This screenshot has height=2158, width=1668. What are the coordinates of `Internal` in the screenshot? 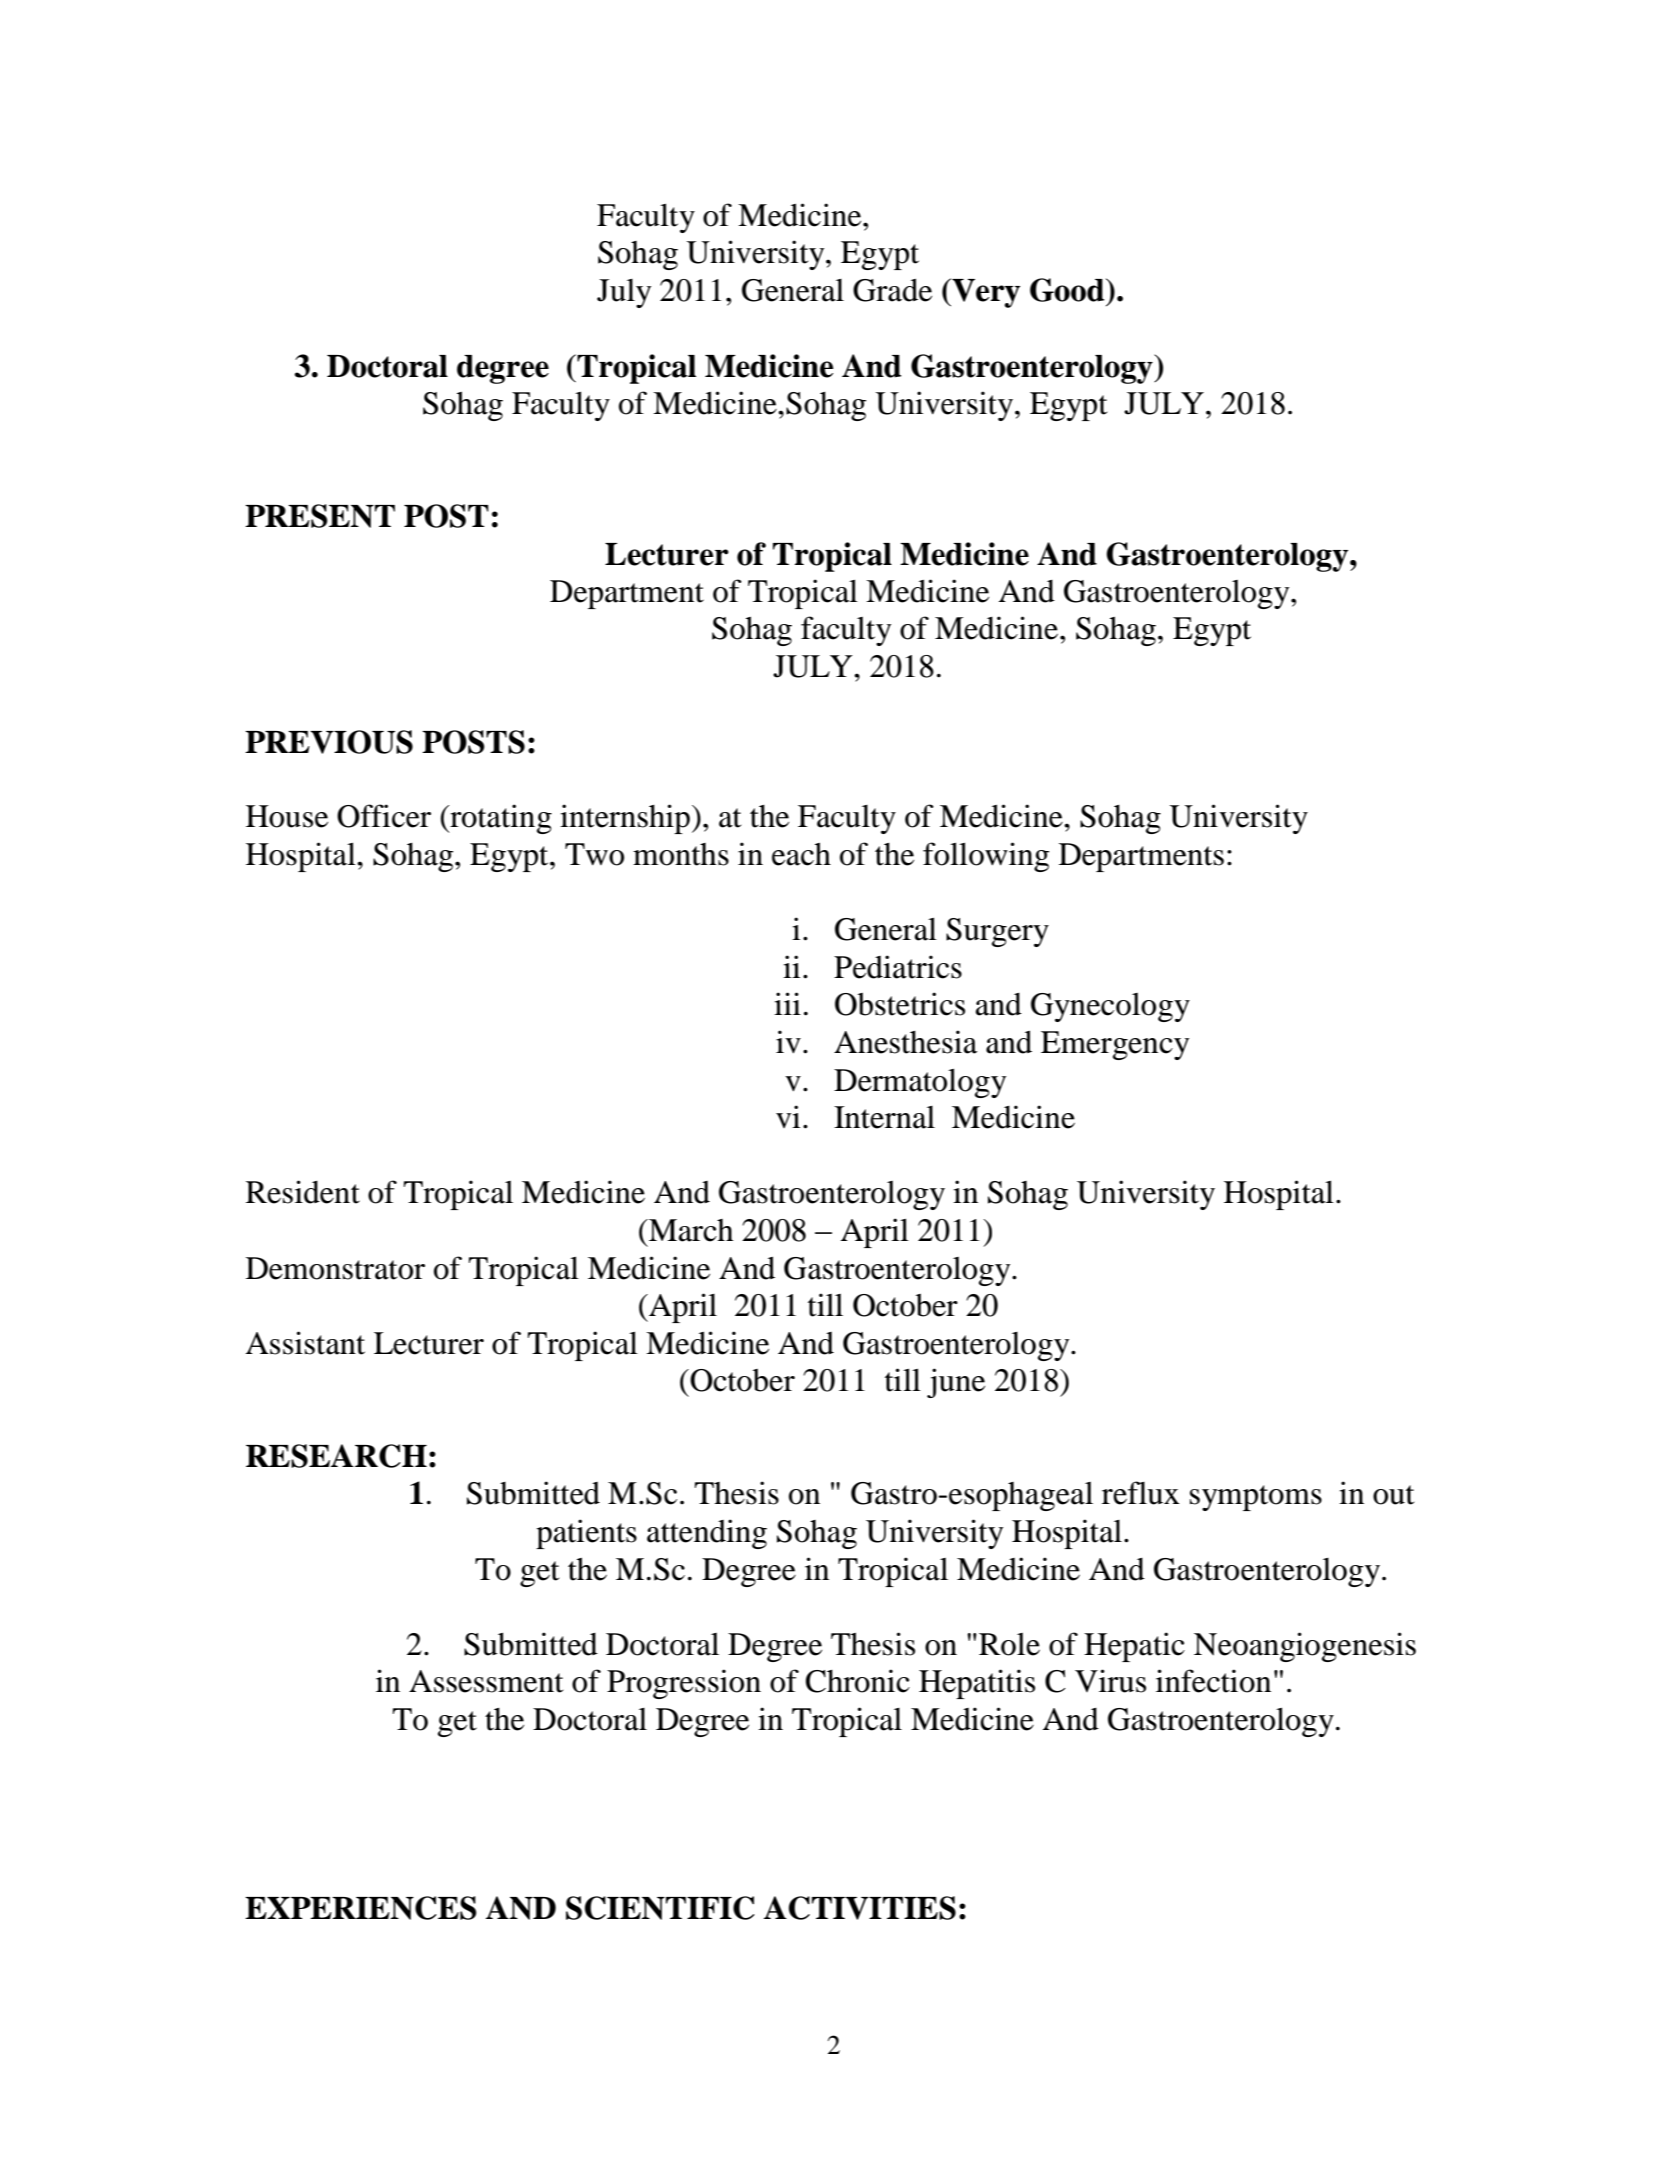 It's located at (884, 1117).
